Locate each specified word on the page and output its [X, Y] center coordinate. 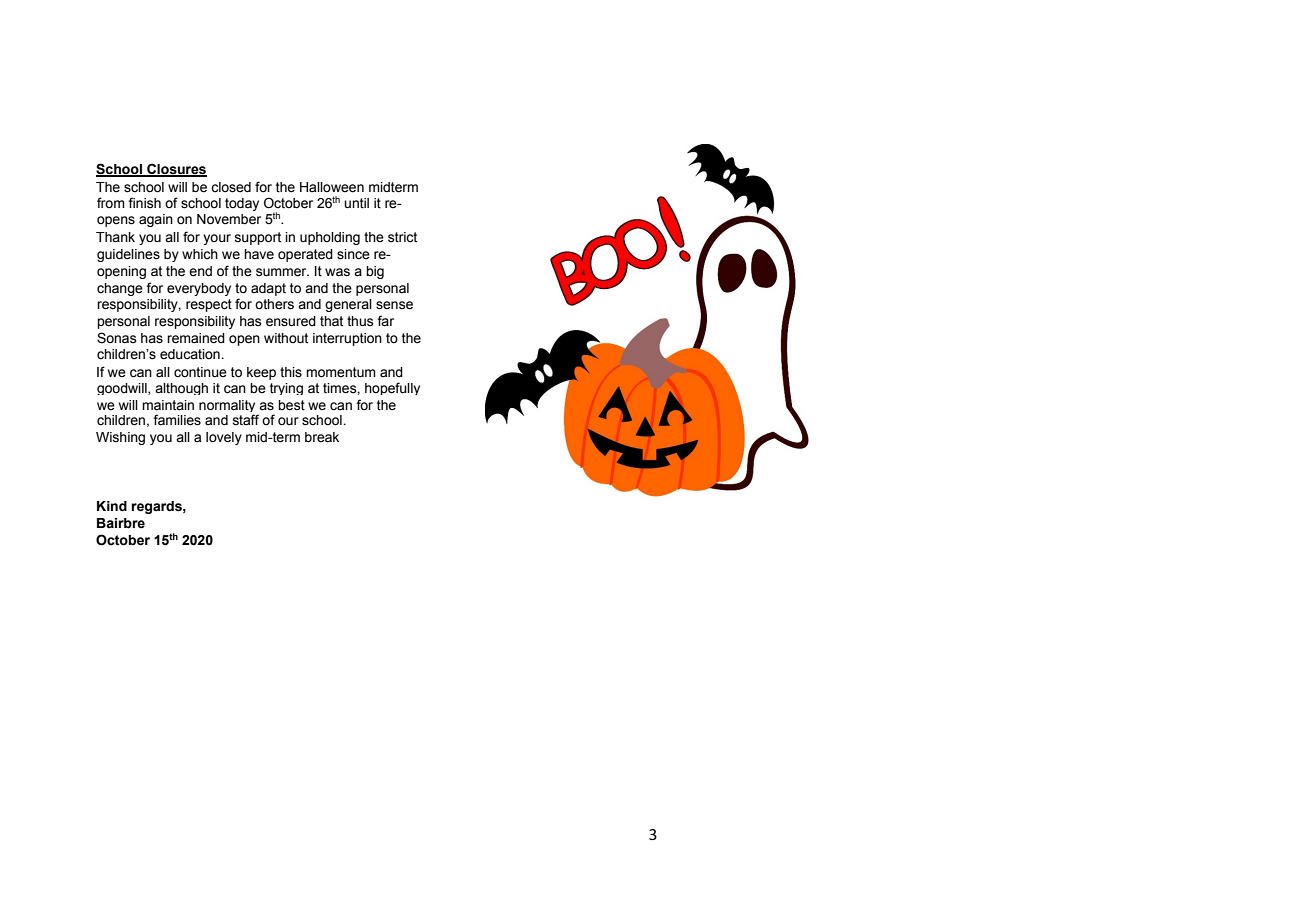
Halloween [332, 187]
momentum [341, 372]
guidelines [128, 255]
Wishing [120, 438]
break [322, 437]
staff [246, 420]
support [258, 238]
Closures [176, 169]
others [274, 304]
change [120, 289]
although [181, 389]
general [348, 305]
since [353, 254]
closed [231, 187]
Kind [112, 506]
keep [261, 373]
